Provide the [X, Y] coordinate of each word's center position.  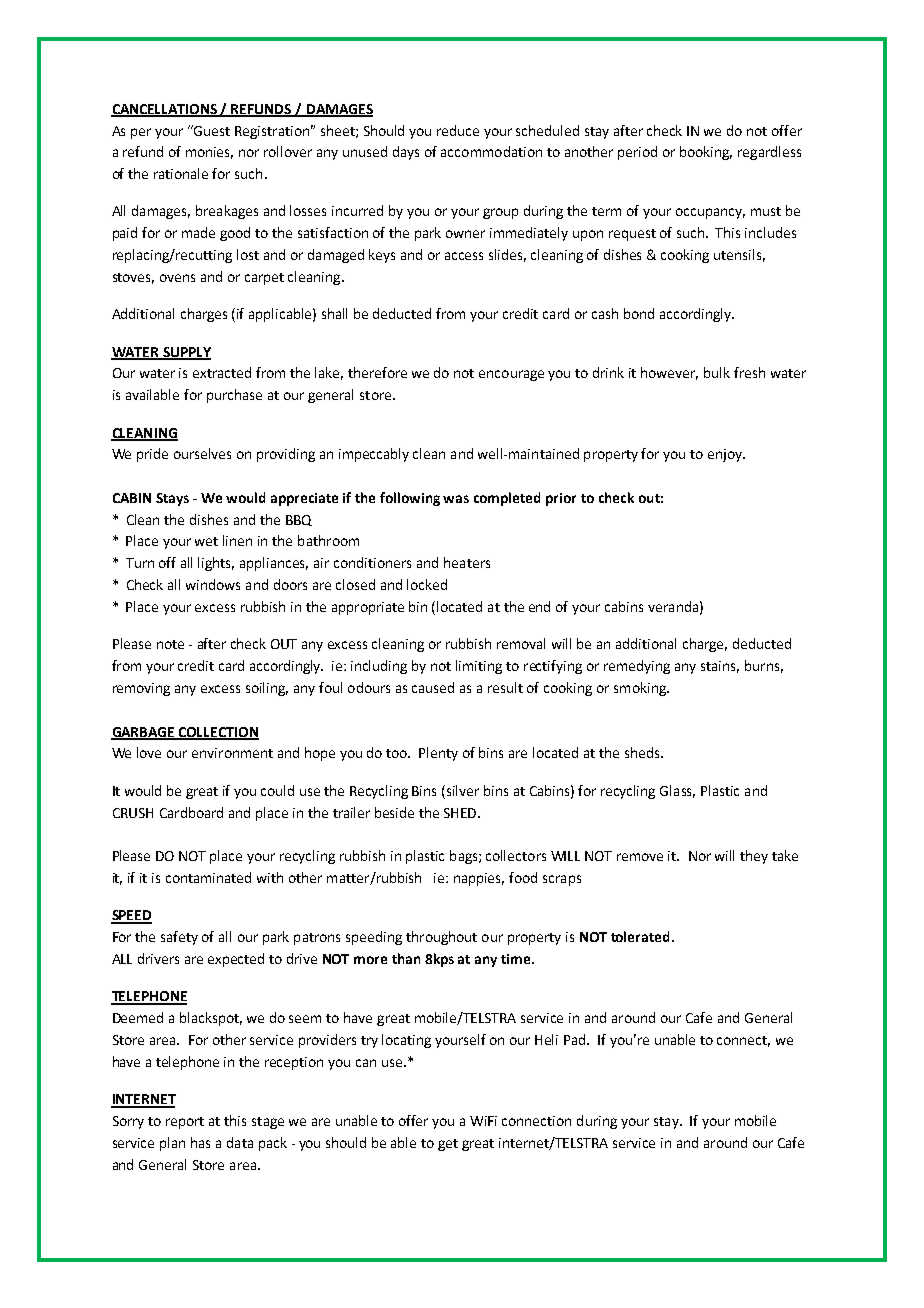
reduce [458, 130]
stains [720, 667]
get [448, 1145]
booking [706, 153]
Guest [211, 130]
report [185, 1123]
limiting [479, 667]
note [170, 644]
